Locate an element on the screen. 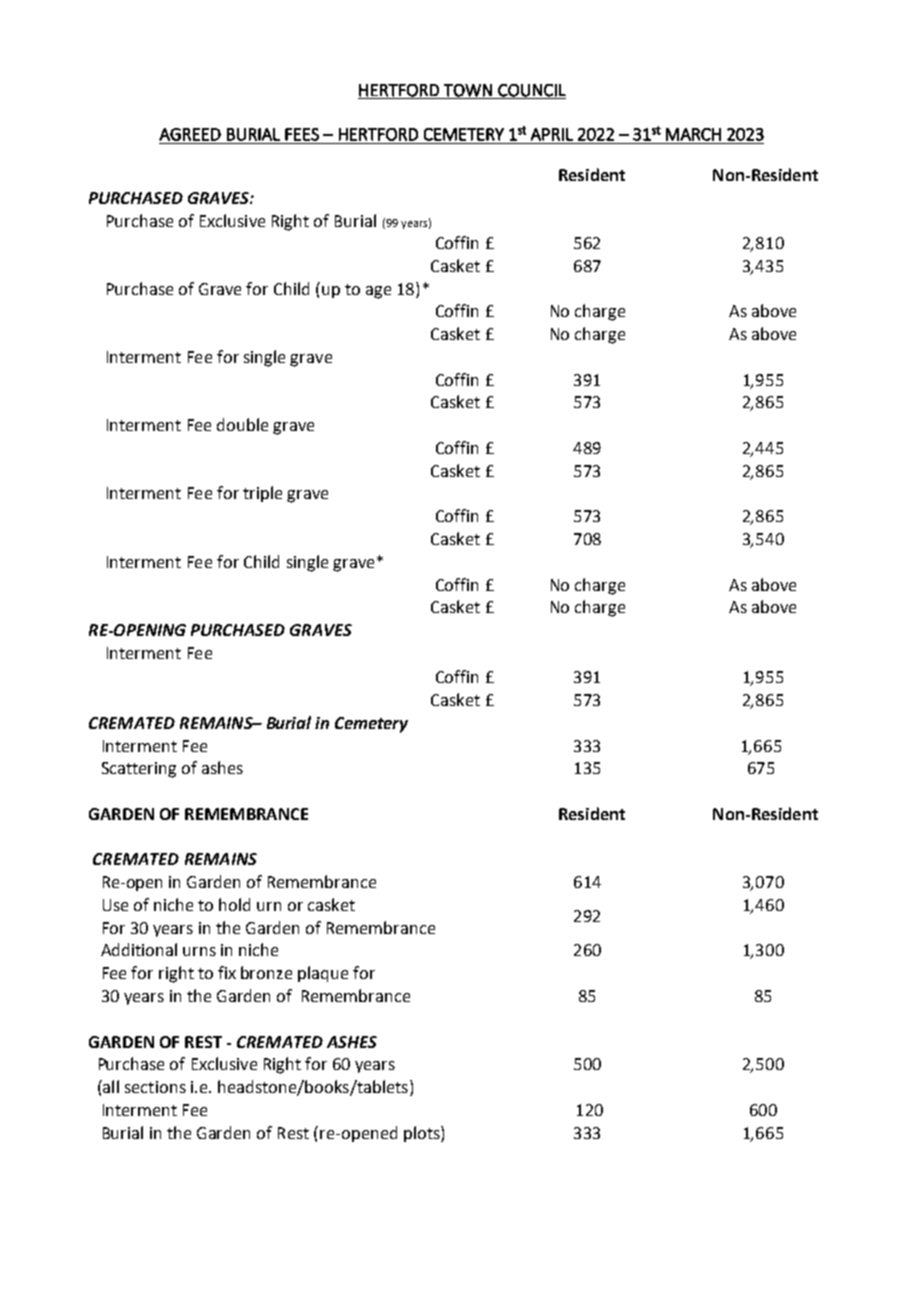  age is located at coordinates (378, 292).
